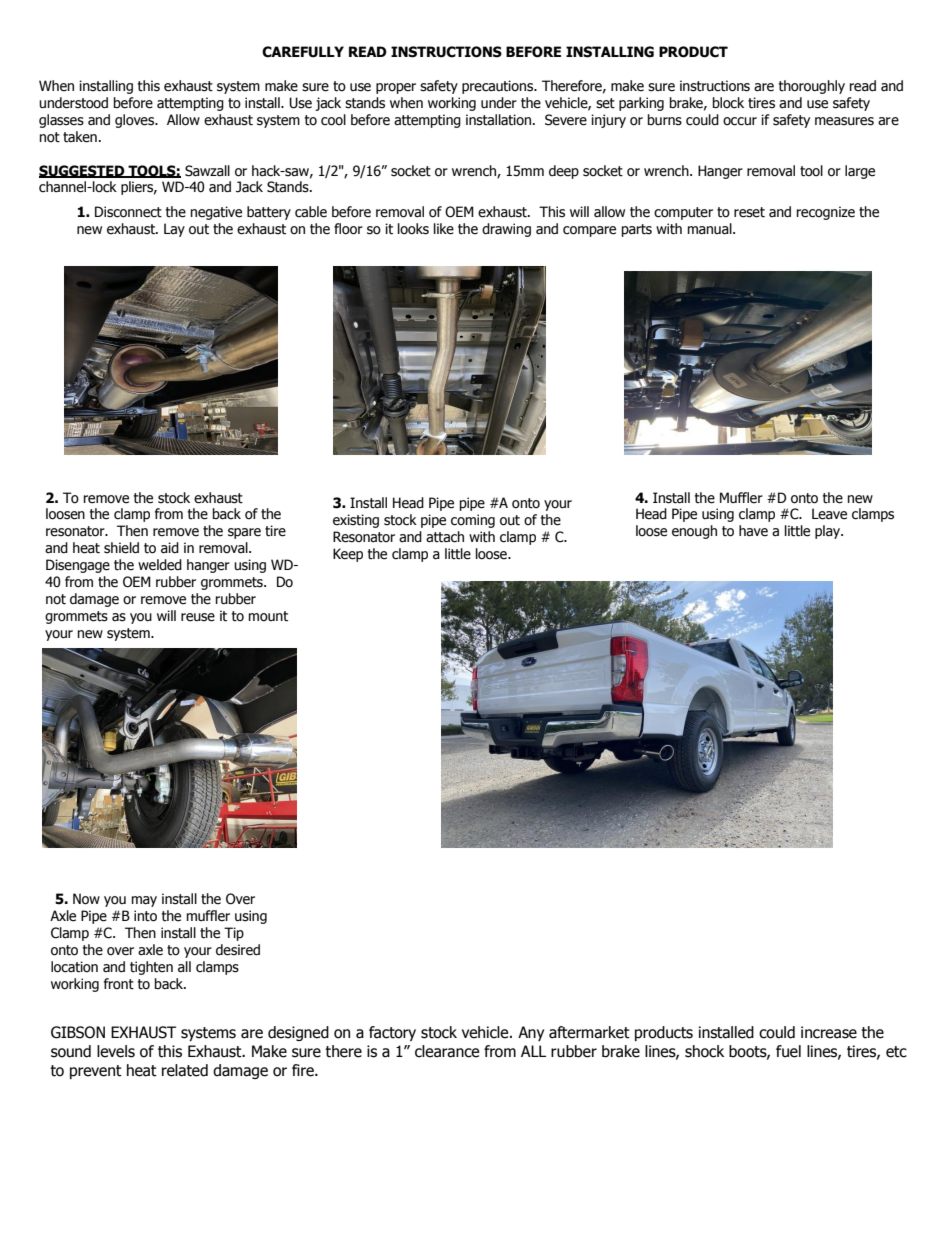  Describe the element at coordinates (234, 934) in the document. I see `Tip` at that location.
